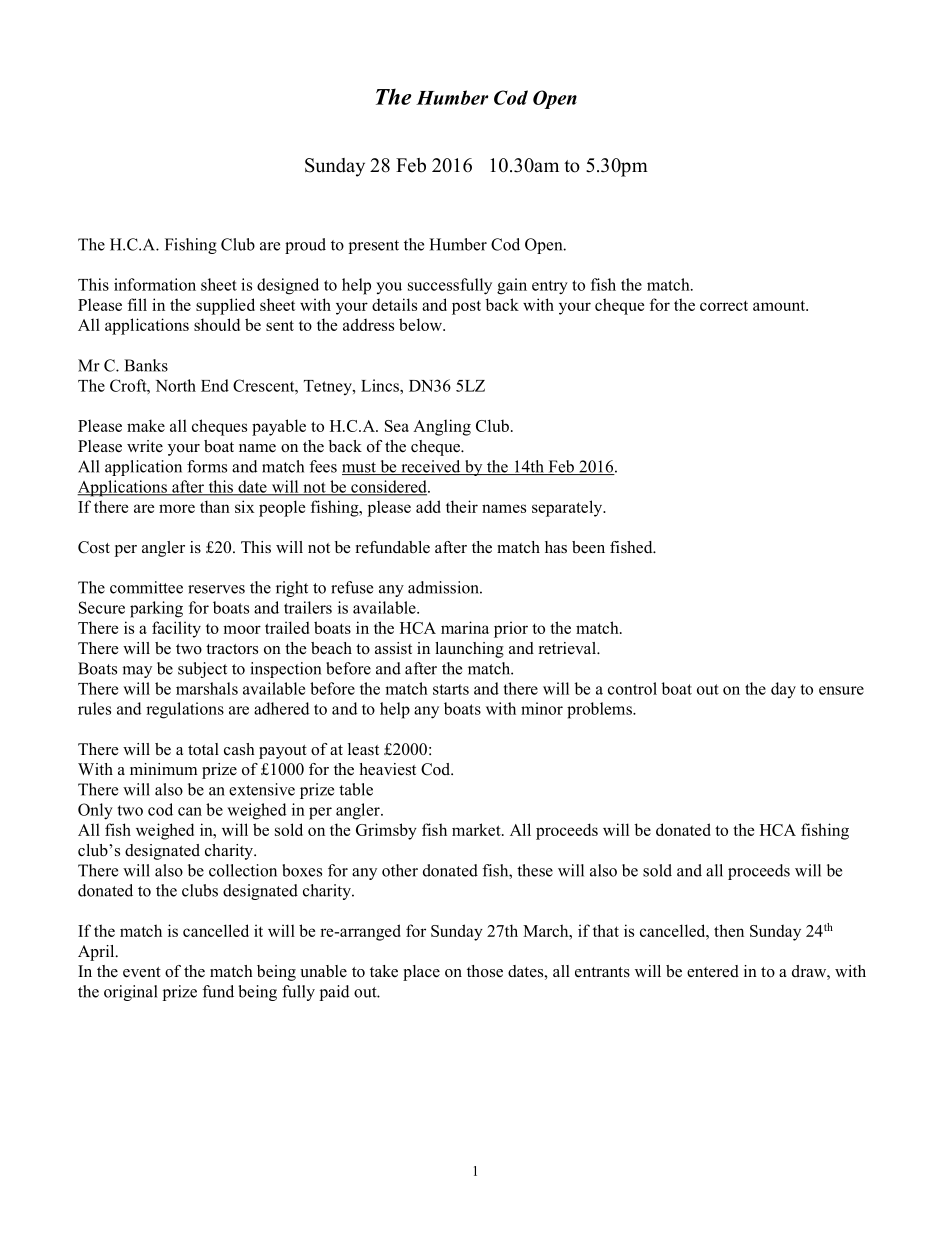 The width and height of the screenshot is (952, 1233). Describe the element at coordinates (724, 305) in the screenshot. I see `correct` at that location.
